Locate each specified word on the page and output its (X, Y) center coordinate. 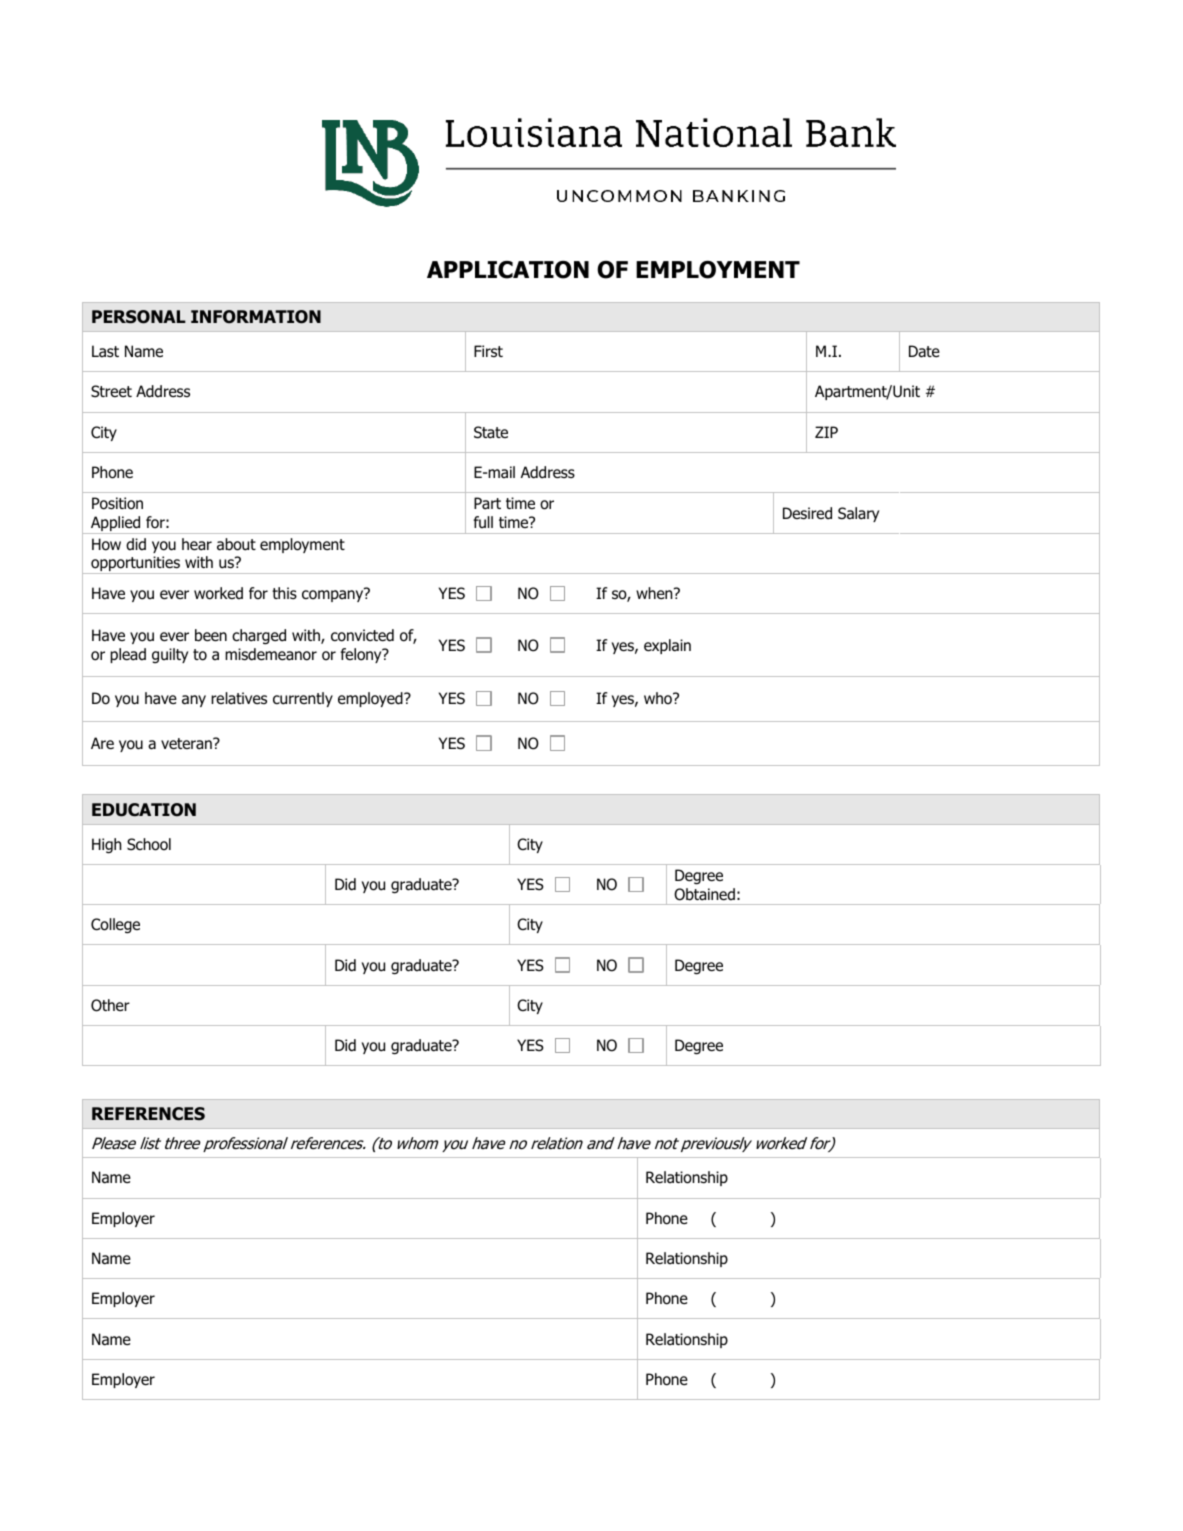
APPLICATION (508, 270)
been (211, 635)
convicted (362, 635)
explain (667, 646)
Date (924, 351)
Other (110, 1005)
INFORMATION (256, 317)
